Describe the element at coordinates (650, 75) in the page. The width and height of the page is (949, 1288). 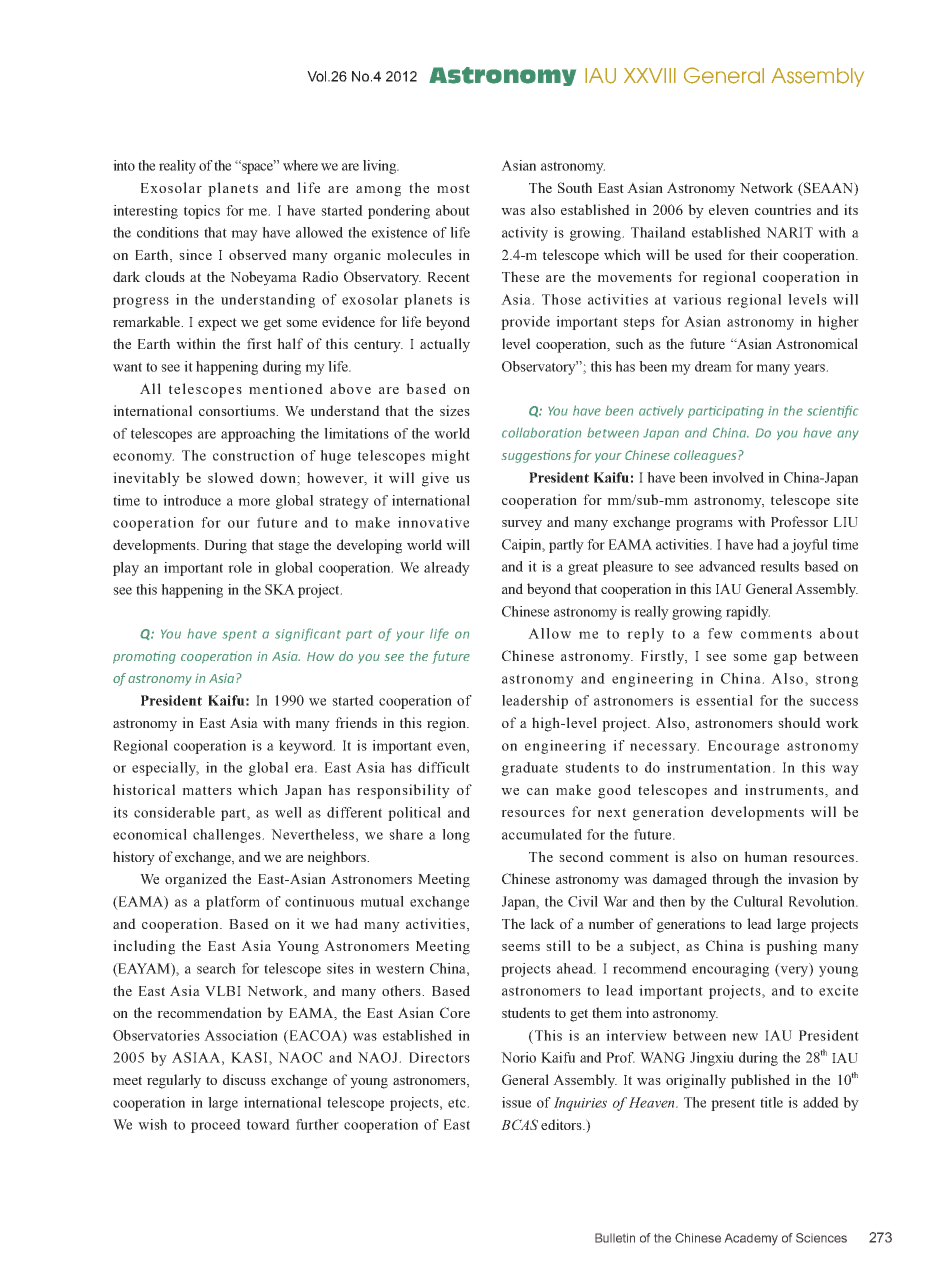
I see `XXVIII` at that location.
